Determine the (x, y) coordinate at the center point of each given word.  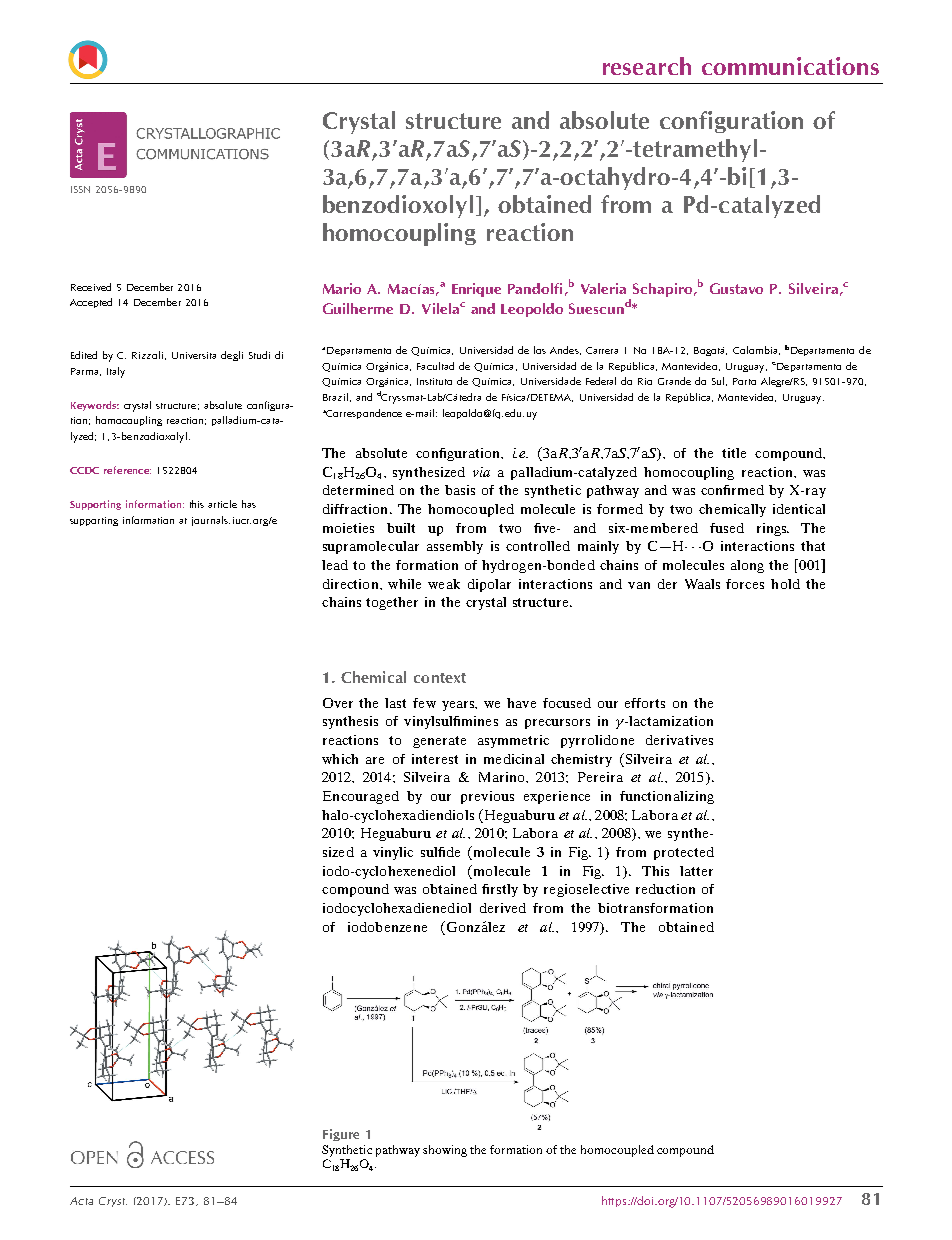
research (647, 66)
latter (696, 871)
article (222, 504)
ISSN (80, 189)
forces (745, 584)
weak (444, 584)
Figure (341, 1135)
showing (445, 1151)
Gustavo (736, 288)
